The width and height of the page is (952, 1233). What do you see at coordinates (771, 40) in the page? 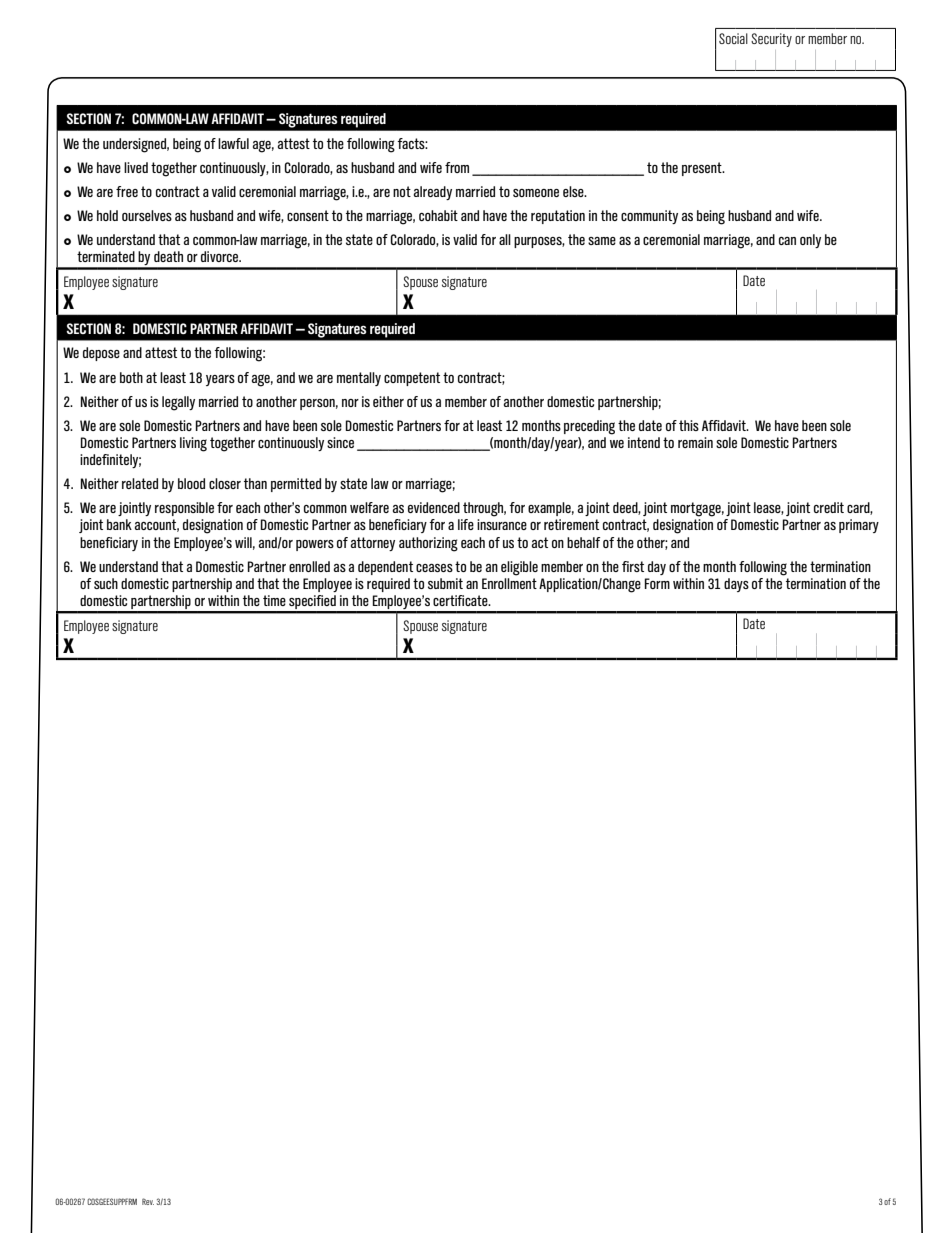
I see `Security` at bounding box center [771, 40].
